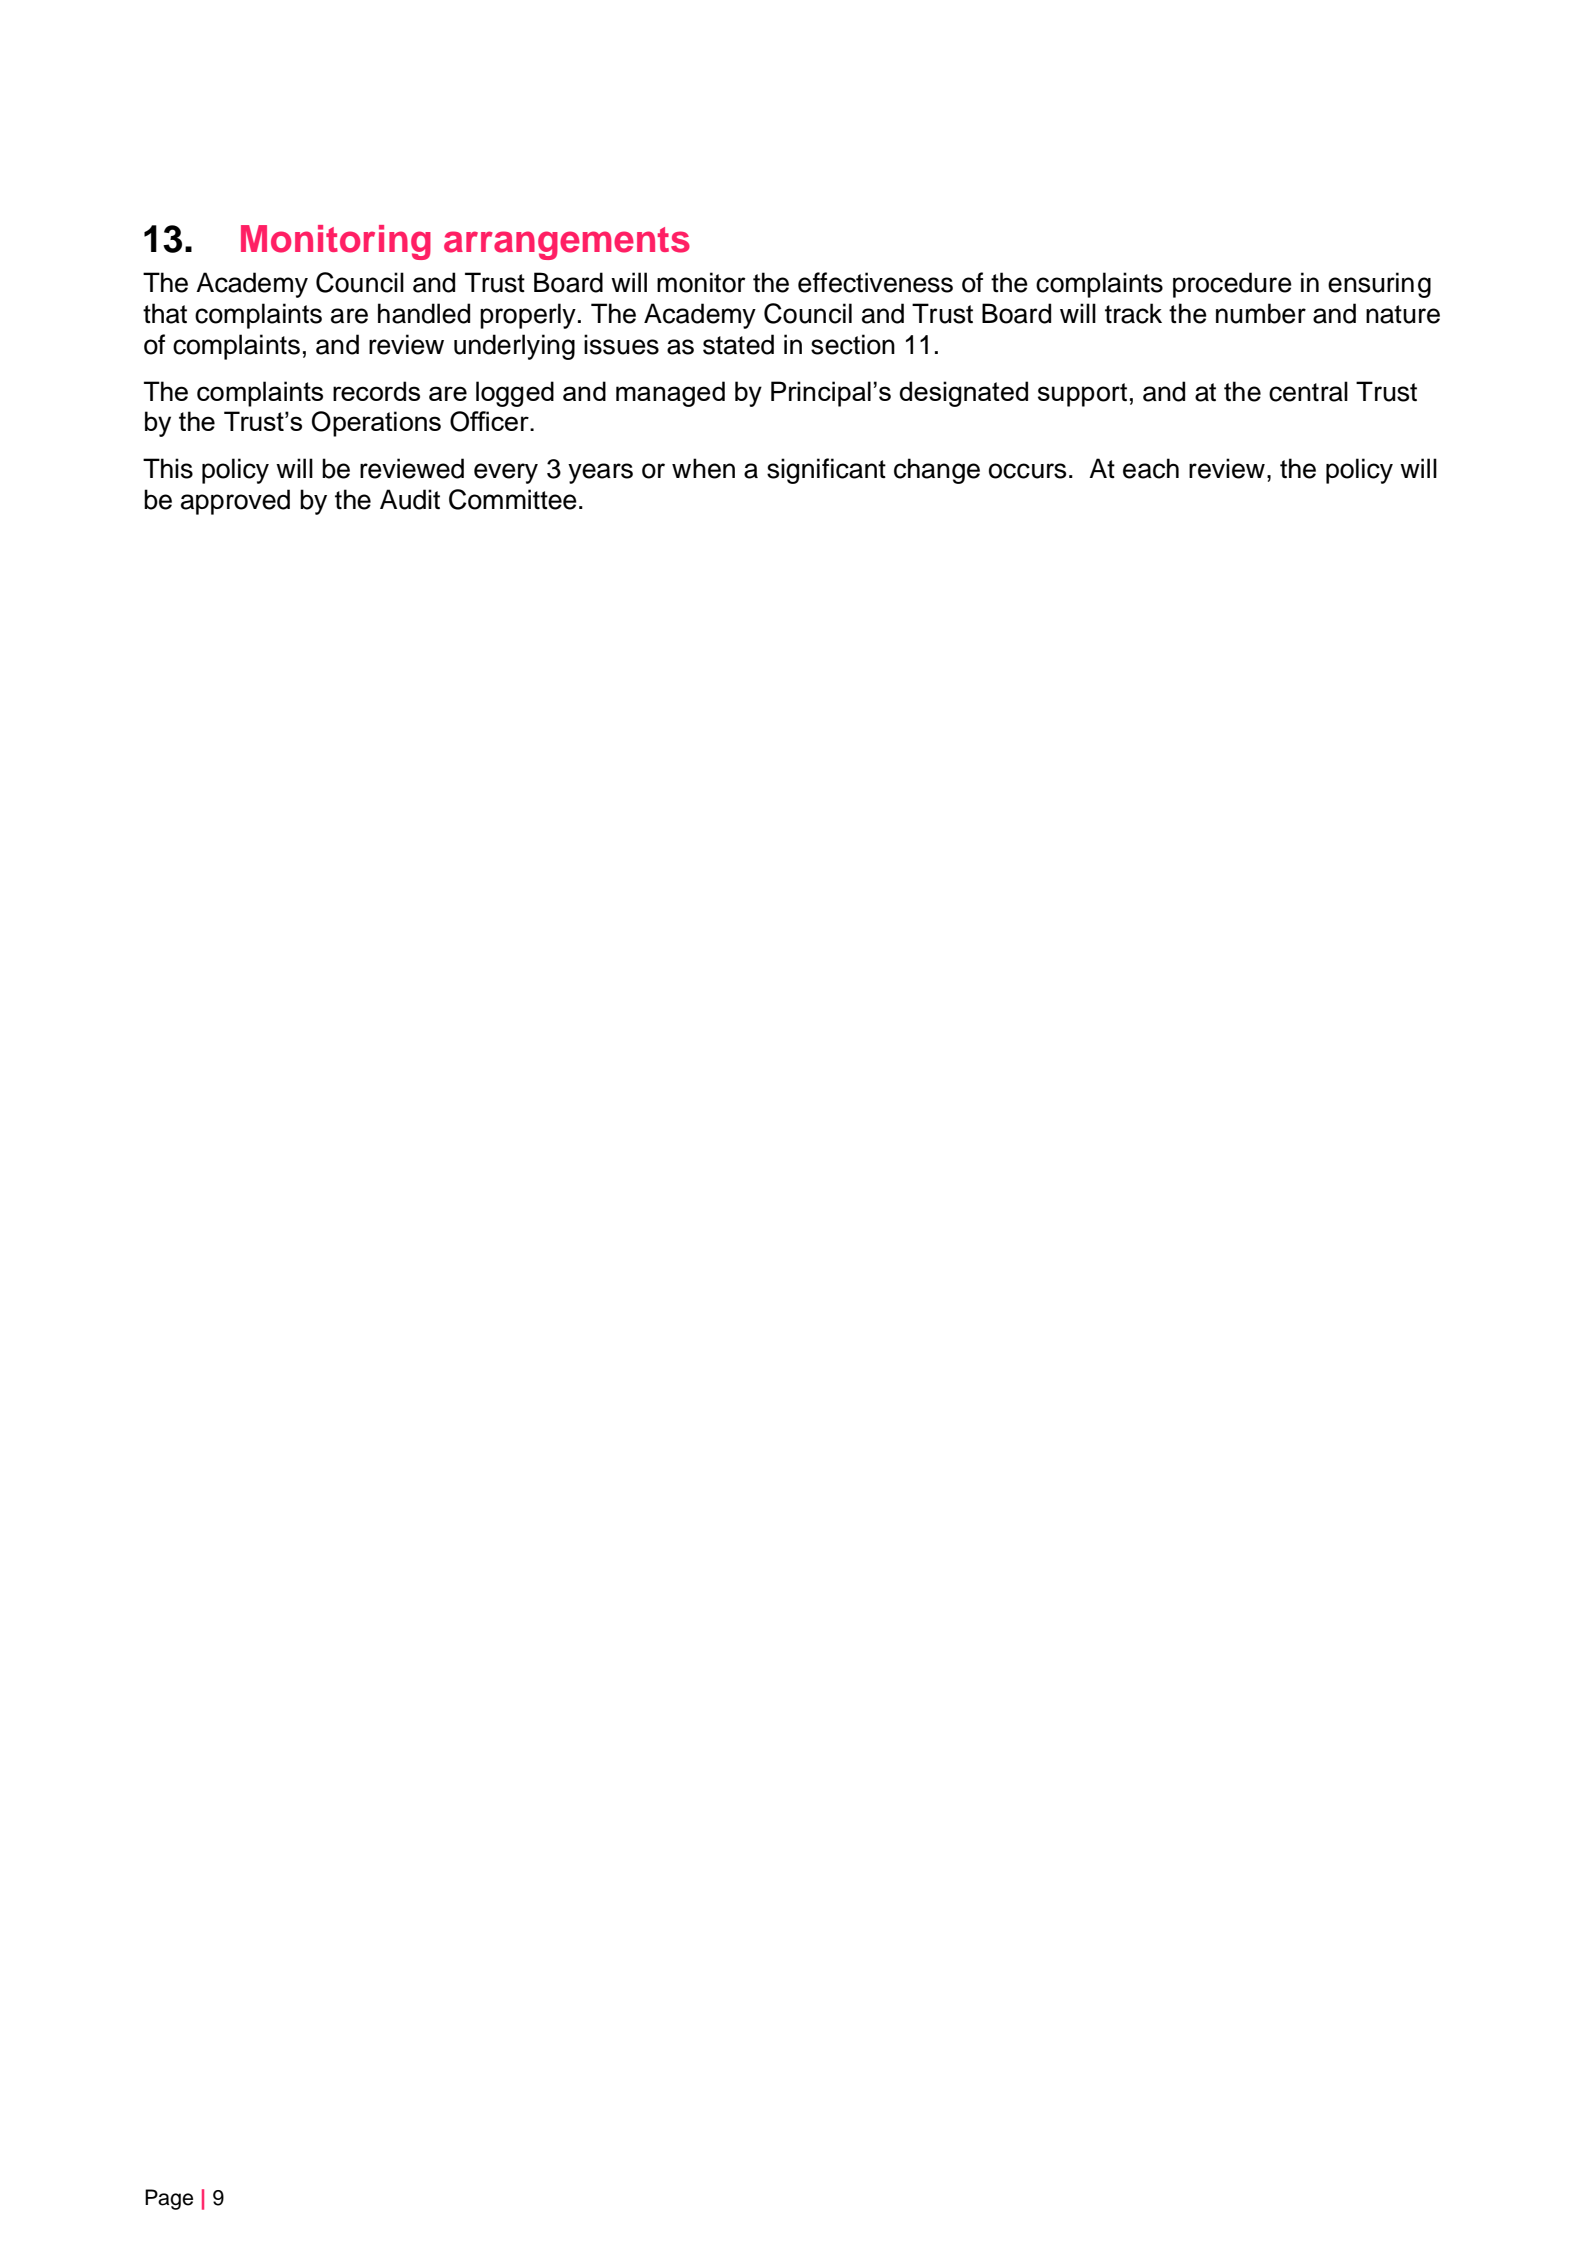 This page has width=1594, height=2255. What do you see at coordinates (506, 473) in the page?
I see `every` at bounding box center [506, 473].
